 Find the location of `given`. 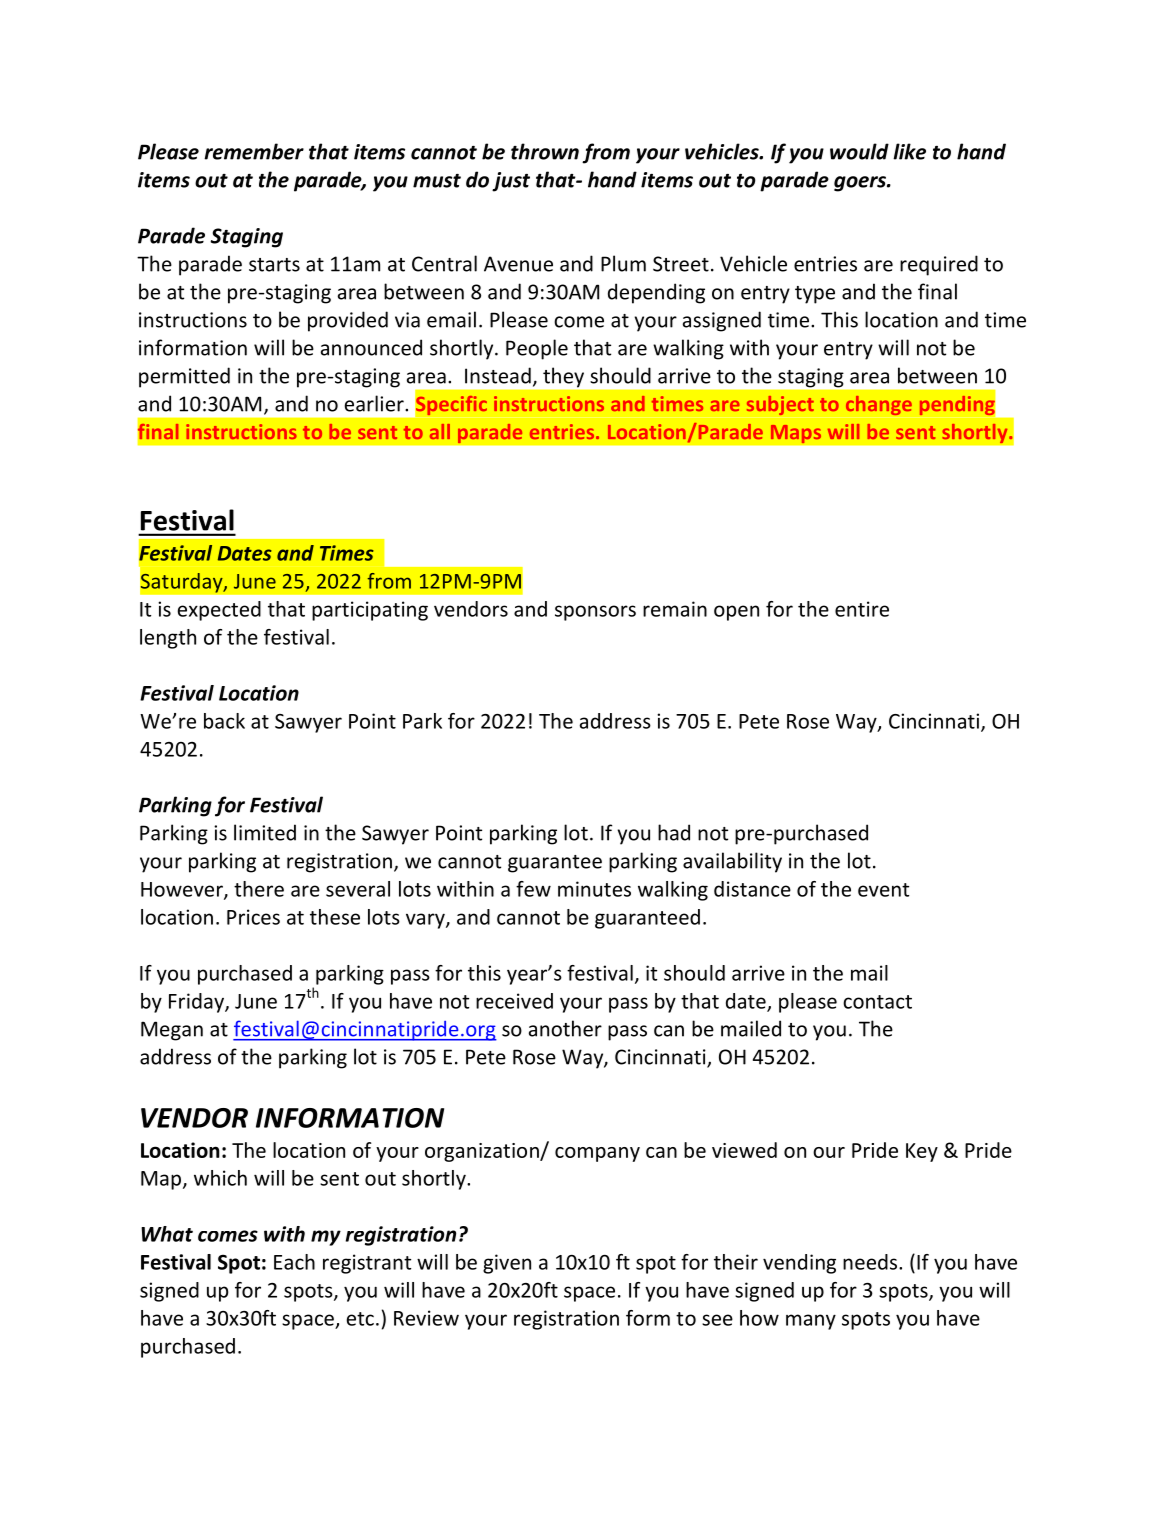

given is located at coordinates (507, 1264).
